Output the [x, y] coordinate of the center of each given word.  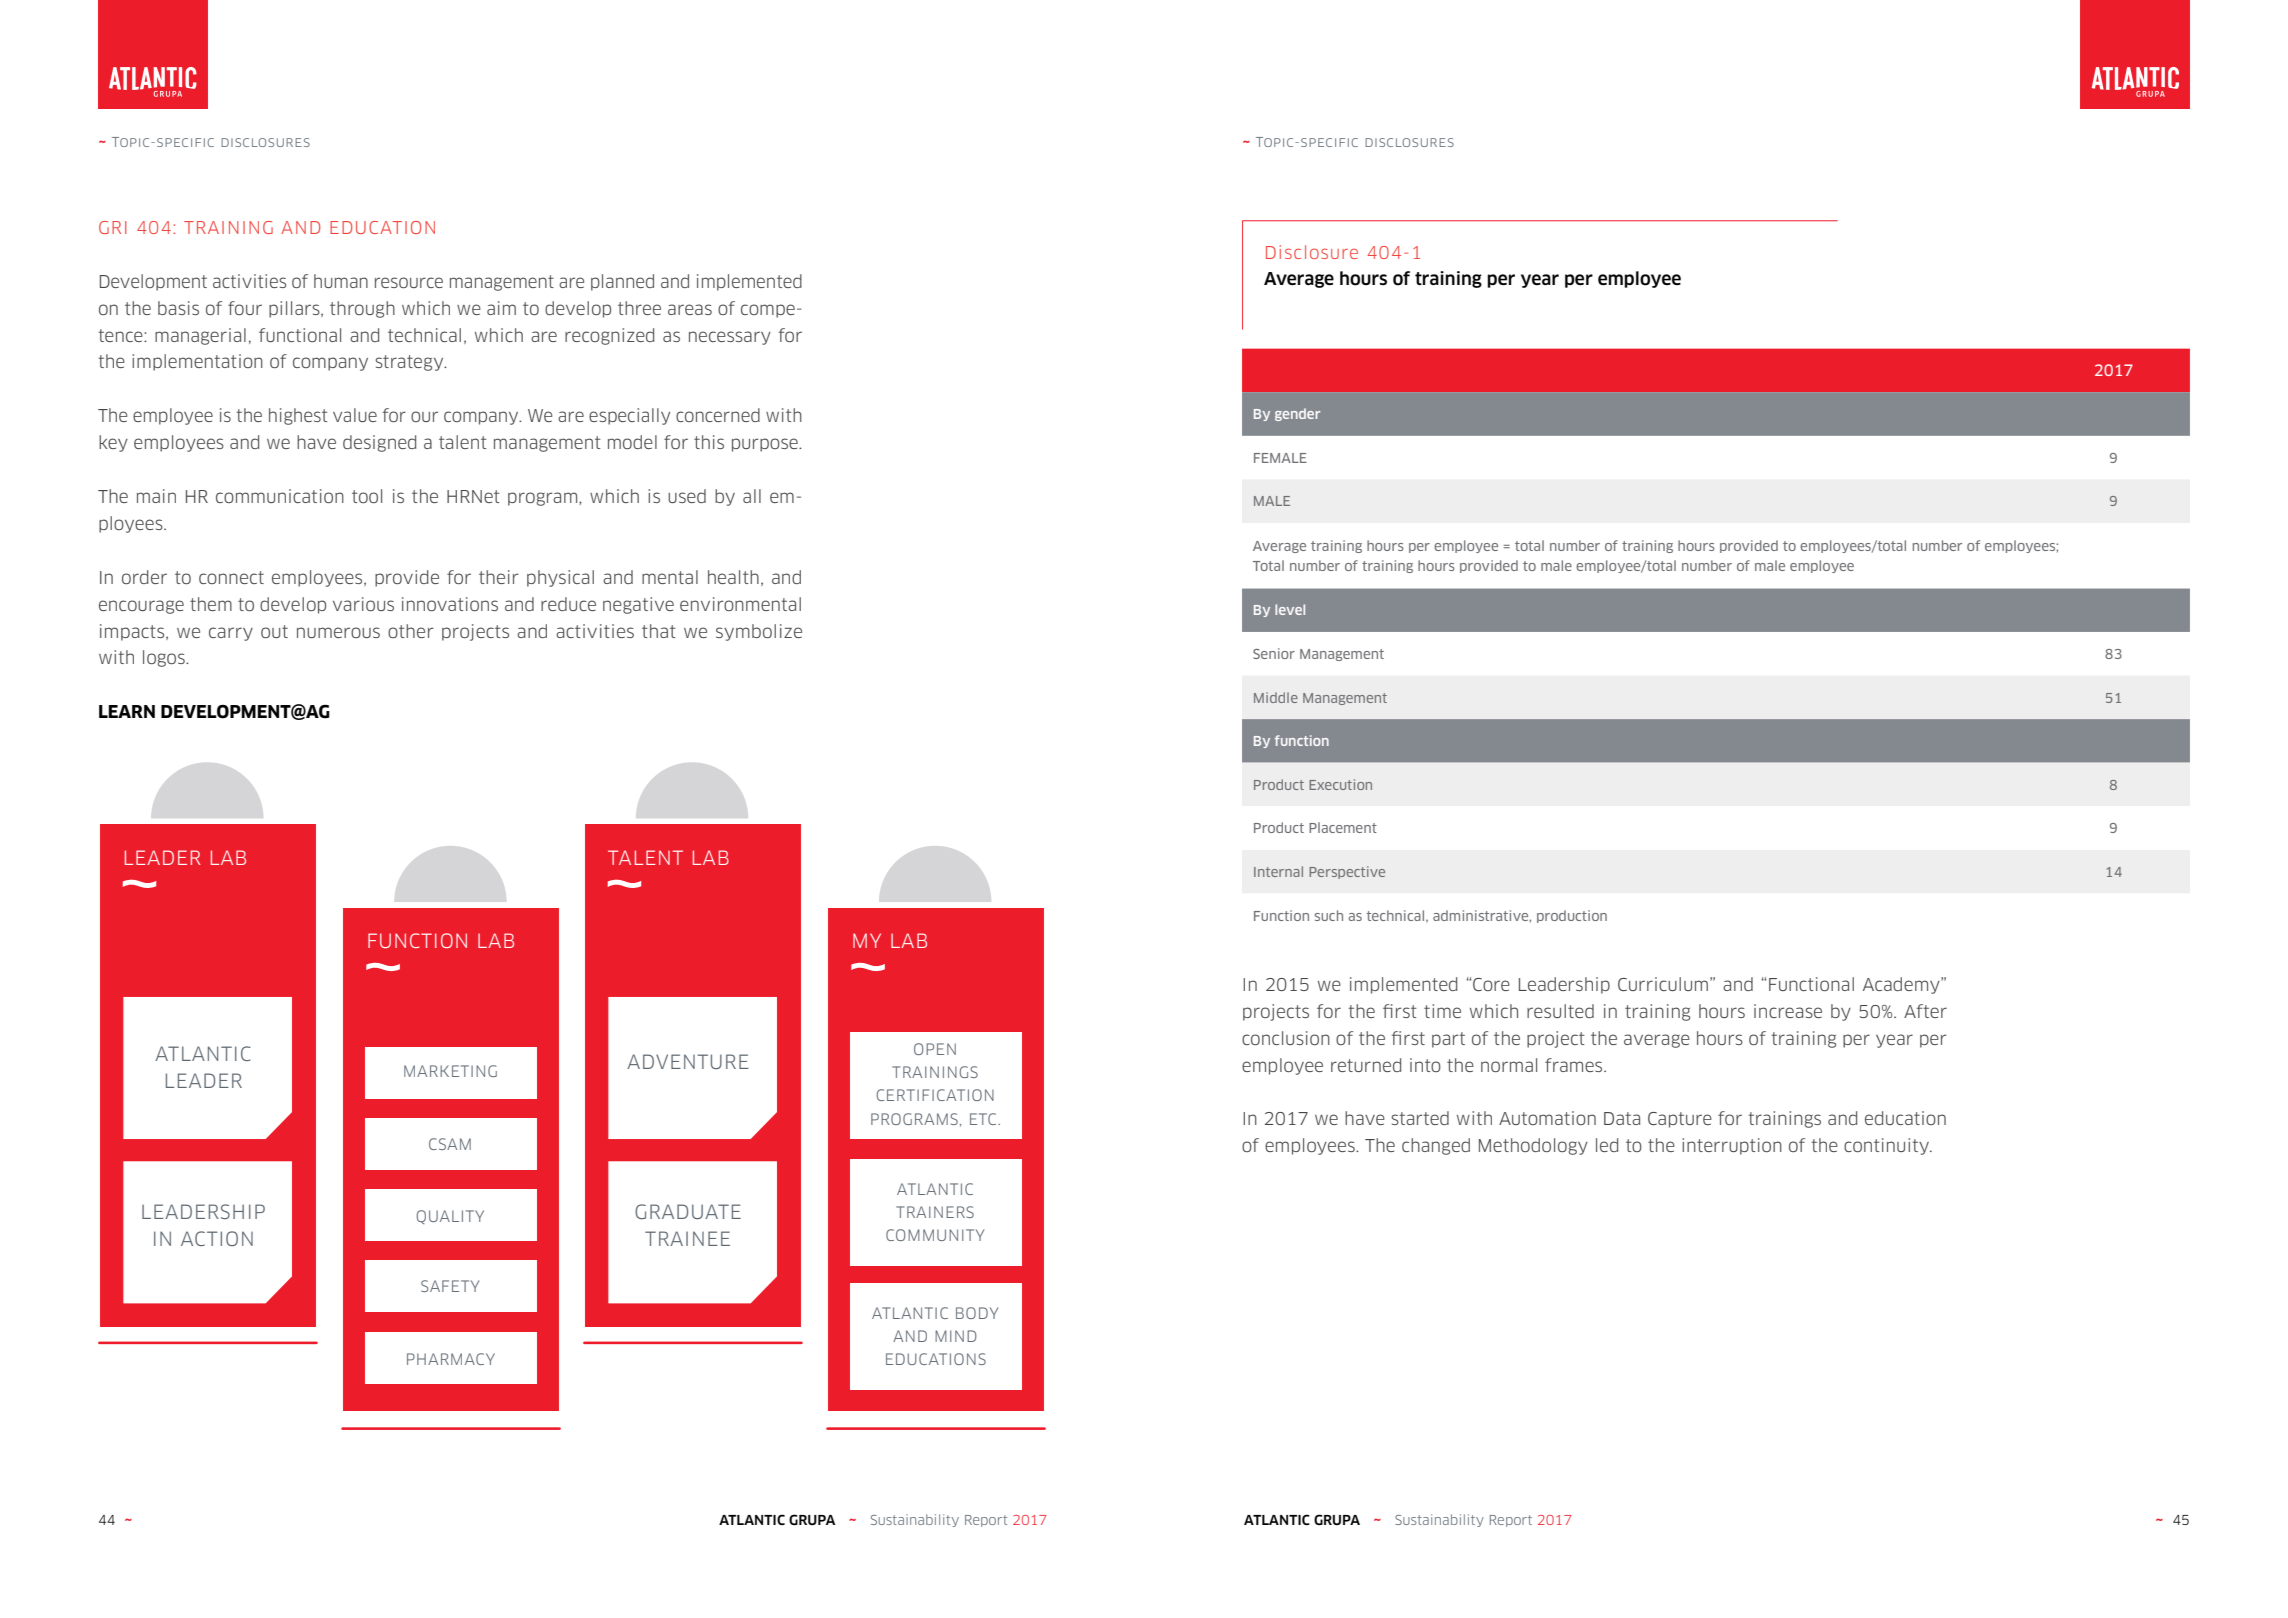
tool [367, 496]
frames [1575, 1065]
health [733, 577]
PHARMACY [451, 1359]
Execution [1340, 784]
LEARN [127, 711]
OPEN [935, 1049]
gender [1297, 414]
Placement [1343, 827]
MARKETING [450, 1071]
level [1290, 609]
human [341, 281]
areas [690, 309]
